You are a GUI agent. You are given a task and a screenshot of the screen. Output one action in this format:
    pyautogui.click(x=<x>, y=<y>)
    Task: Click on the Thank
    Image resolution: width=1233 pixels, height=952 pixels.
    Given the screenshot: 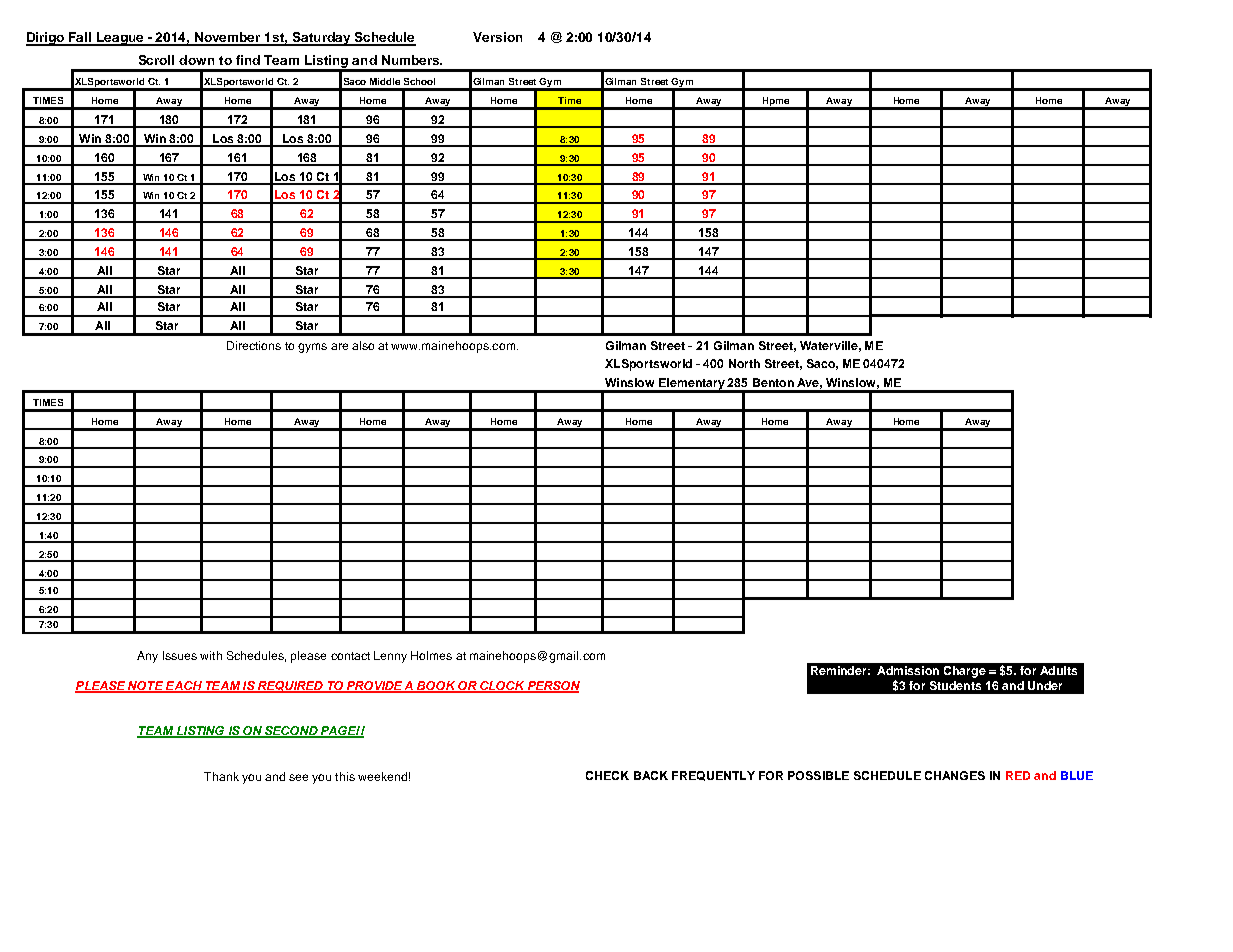 What is the action you would take?
    pyautogui.click(x=221, y=776)
